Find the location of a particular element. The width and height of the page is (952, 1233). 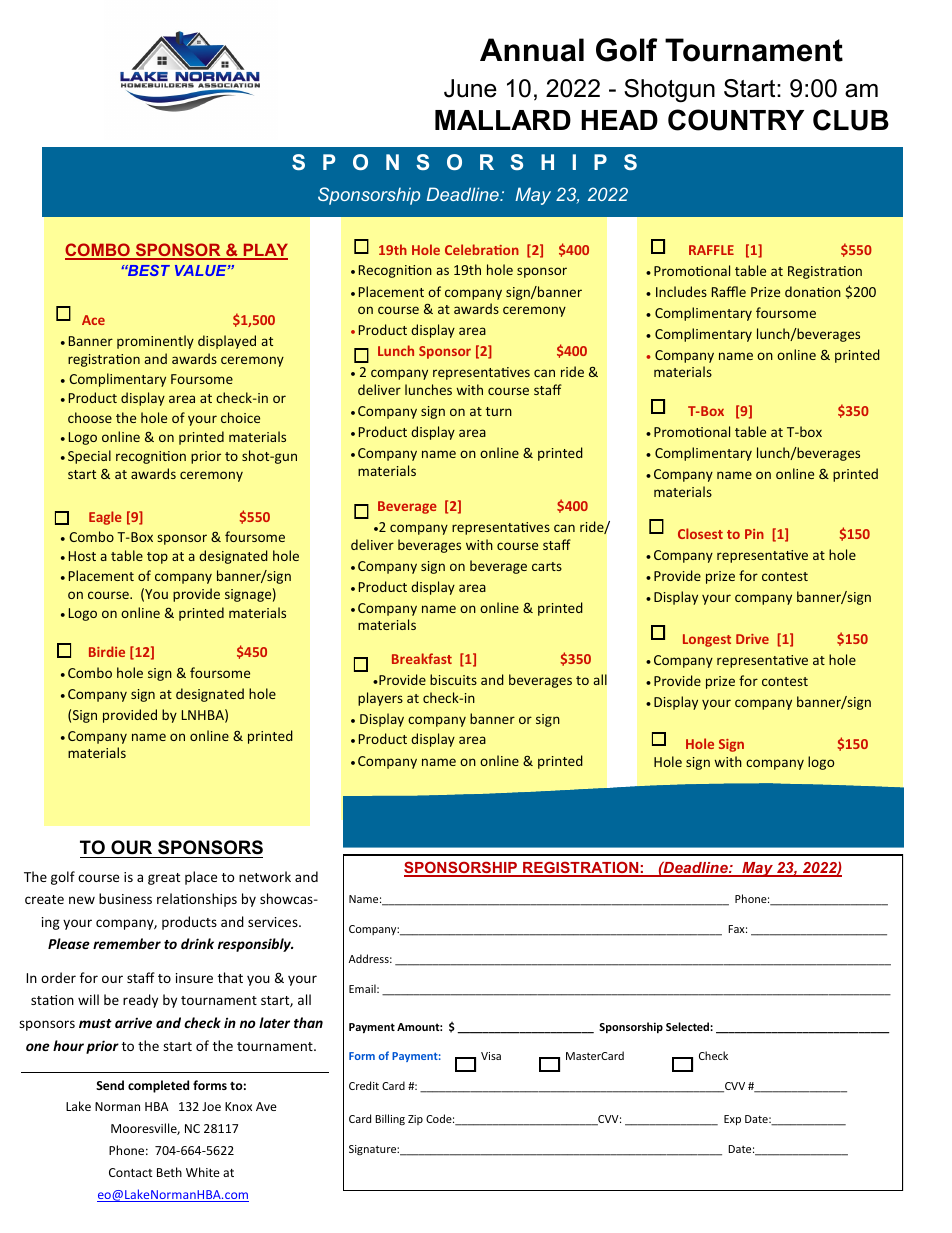

great is located at coordinates (164, 879).
